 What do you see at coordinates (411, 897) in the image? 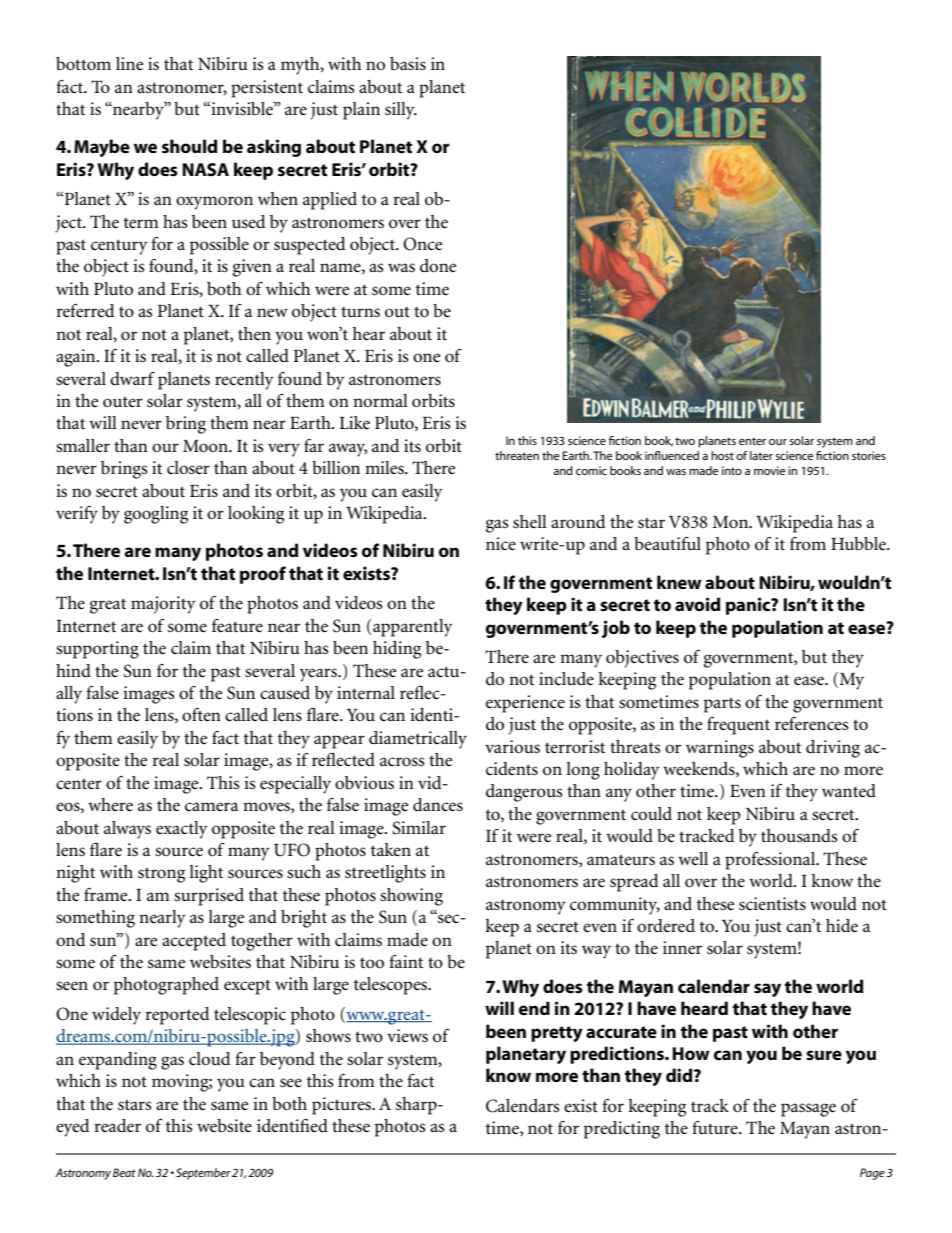
I see `showing` at bounding box center [411, 897].
